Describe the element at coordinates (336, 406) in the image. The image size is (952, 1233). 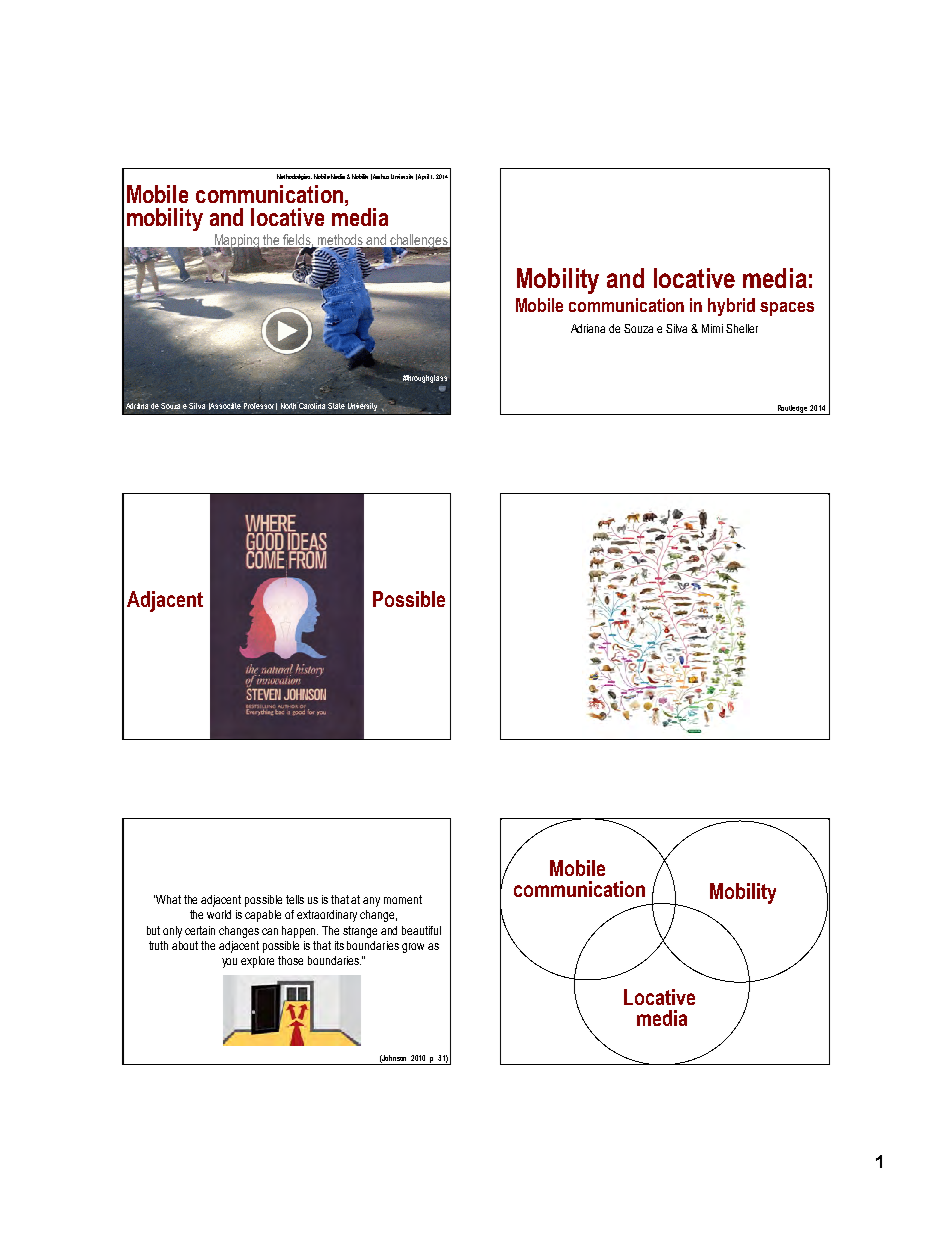
I see `State` at that location.
